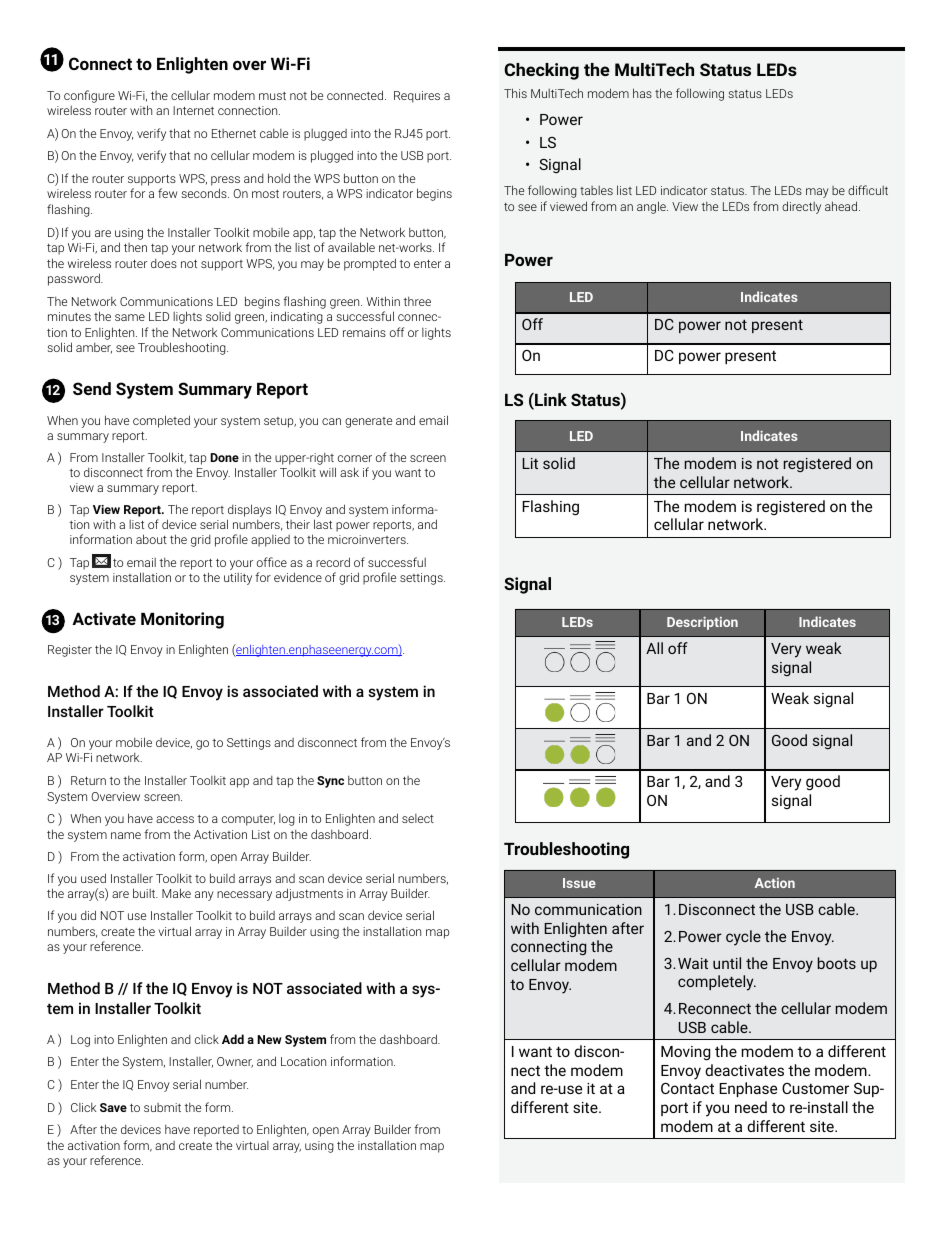 The height and width of the image is (1233, 952). I want to click on Monitoring, so click(182, 620).
